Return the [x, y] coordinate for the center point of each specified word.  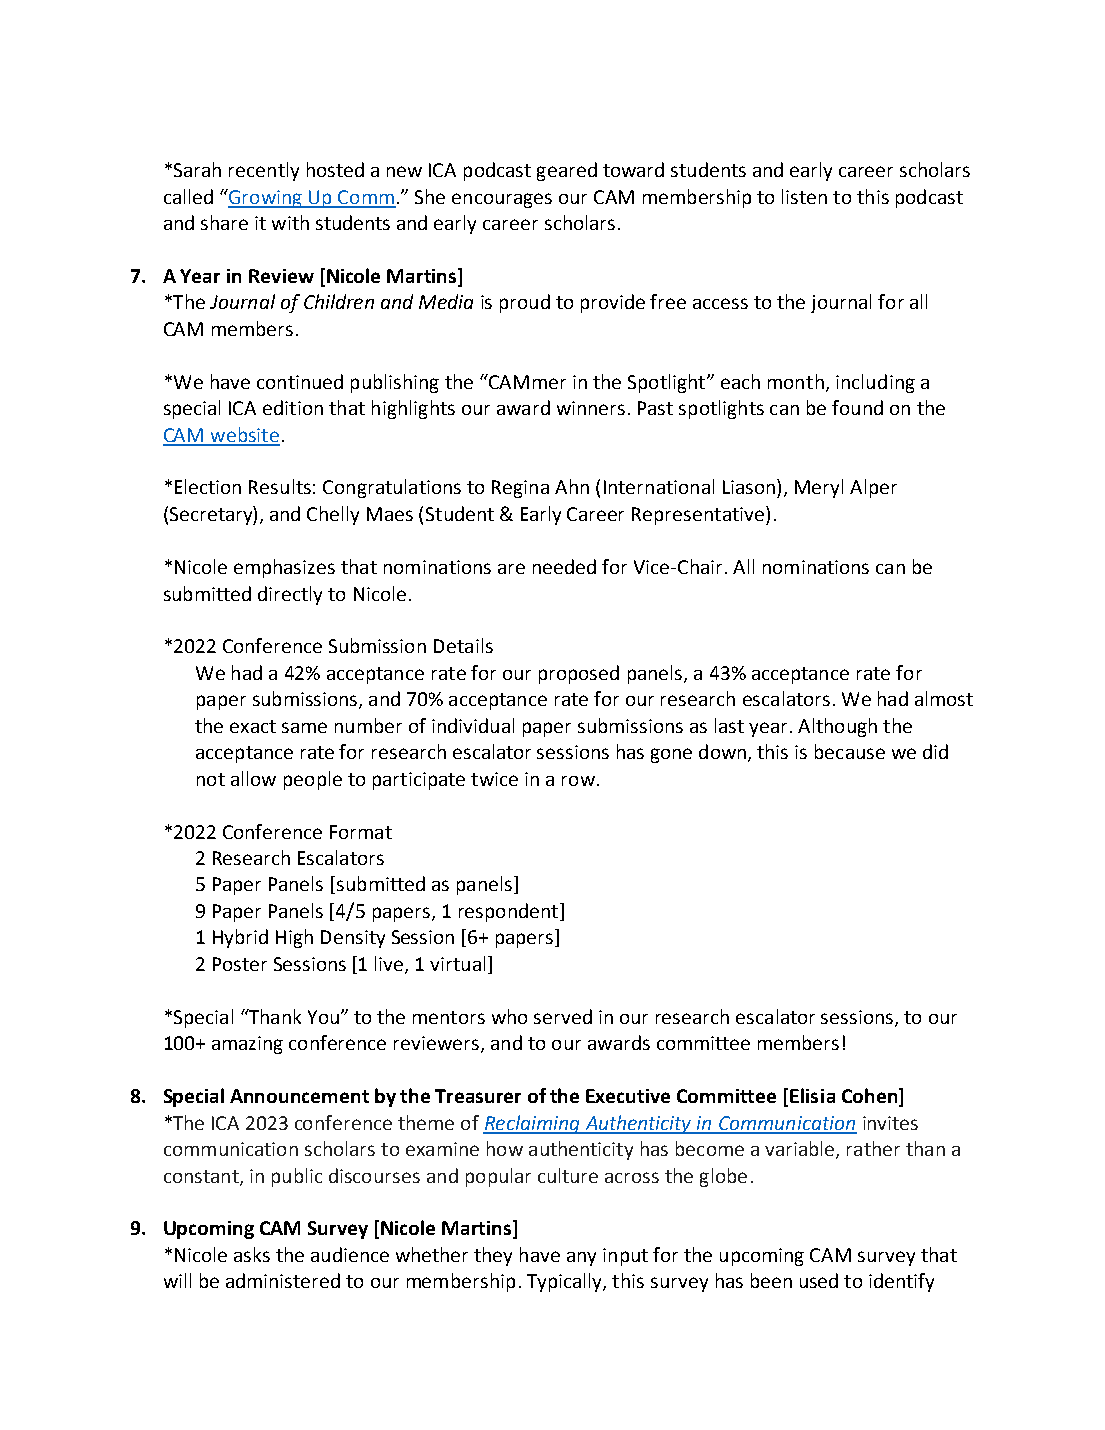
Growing [265, 198]
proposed [579, 674]
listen [804, 196]
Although [837, 727]
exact [253, 726]
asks [252, 1254]
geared [567, 171]
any [581, 1259]
